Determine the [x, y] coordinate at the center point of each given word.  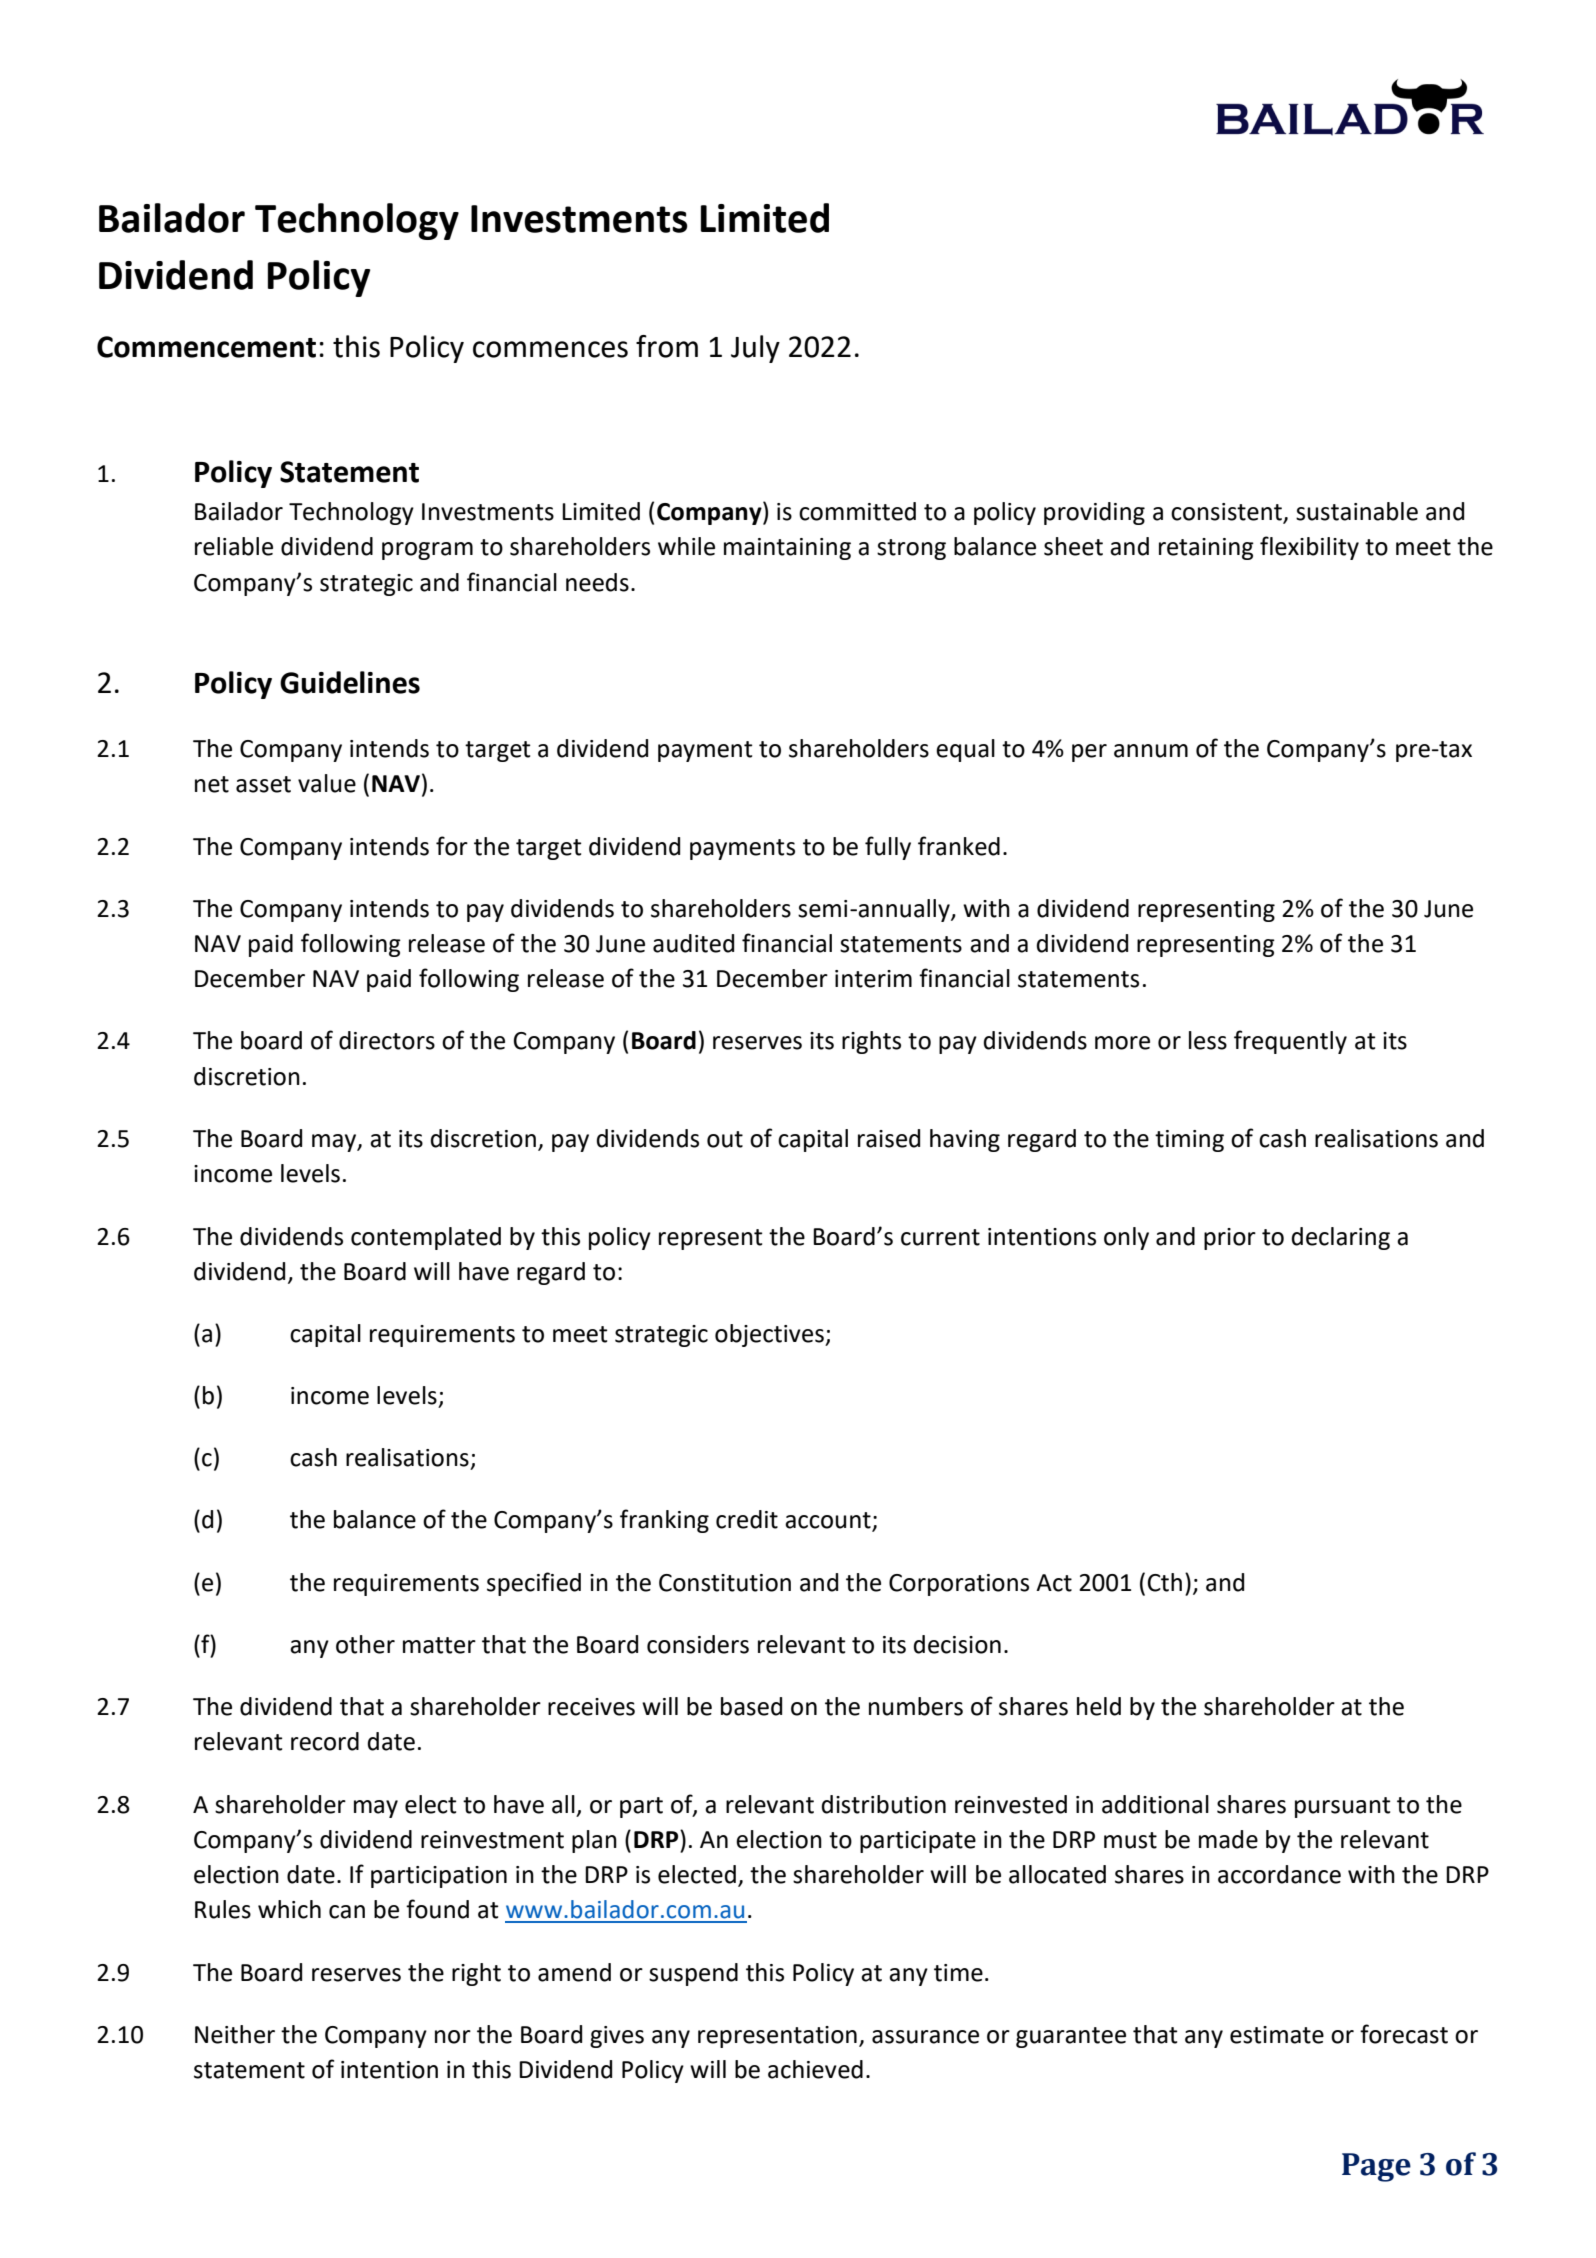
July [755, 349]
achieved [815, 2069]
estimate [1277, 2035]
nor [453, 2037]
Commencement [206, 347]
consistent [1228, 513]
